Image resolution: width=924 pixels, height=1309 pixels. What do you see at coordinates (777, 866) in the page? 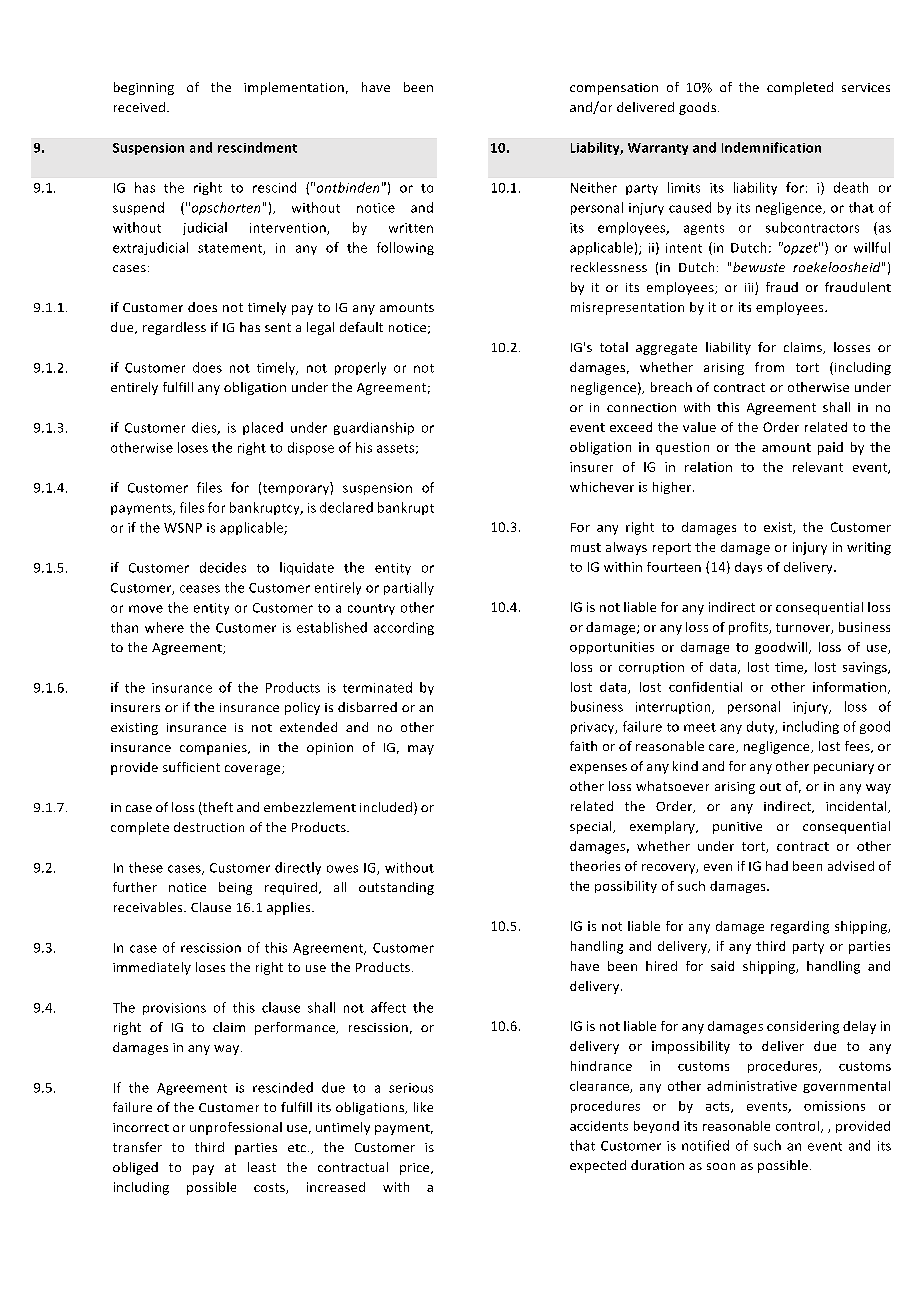
I see `had` at bounding box center [777, 866].
